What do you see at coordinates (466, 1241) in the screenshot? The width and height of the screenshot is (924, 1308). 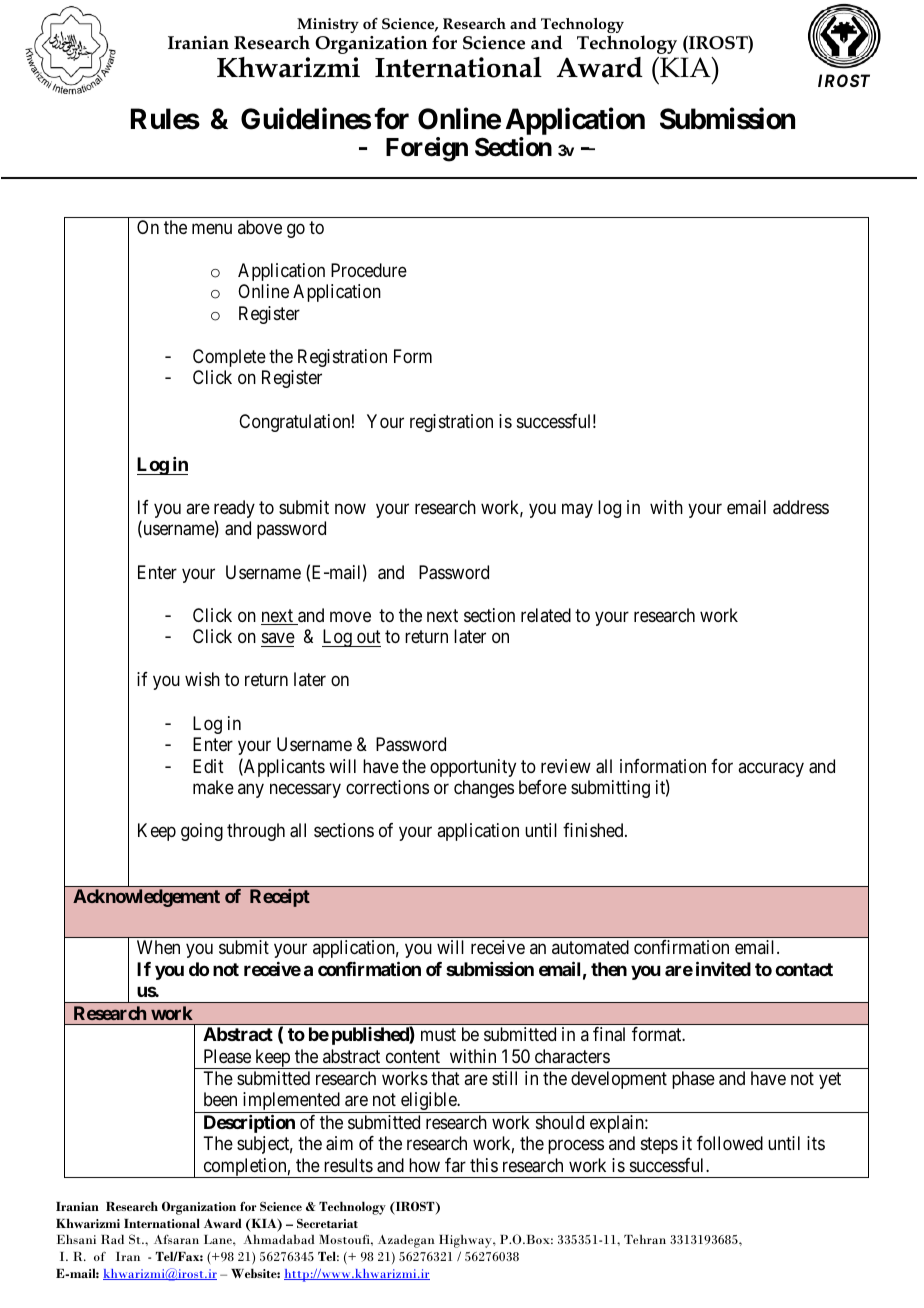 I see `Highway` at bounding box center [466, 1241].
